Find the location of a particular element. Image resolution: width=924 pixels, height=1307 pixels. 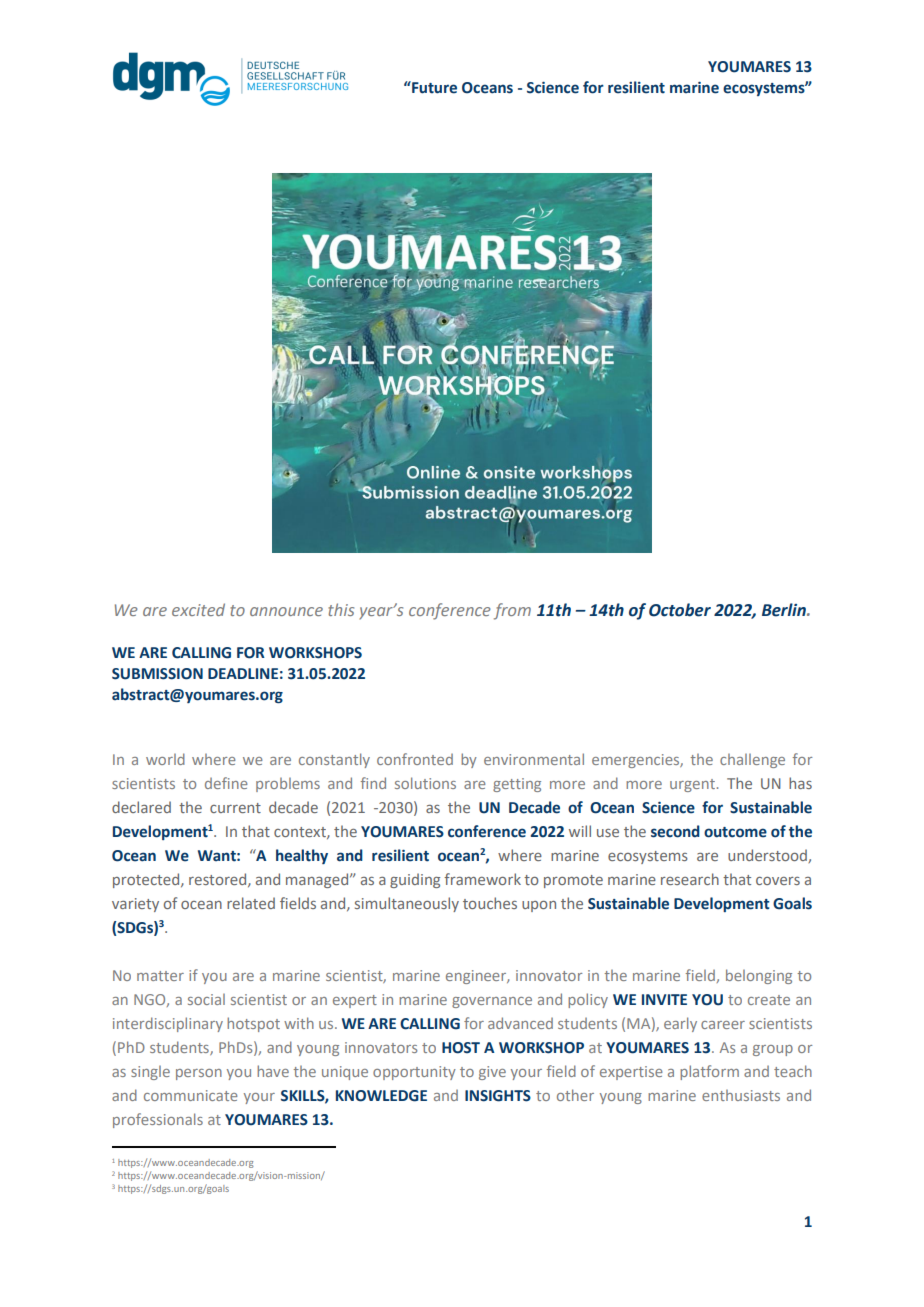

Future is located at coordinates (433, 87).
